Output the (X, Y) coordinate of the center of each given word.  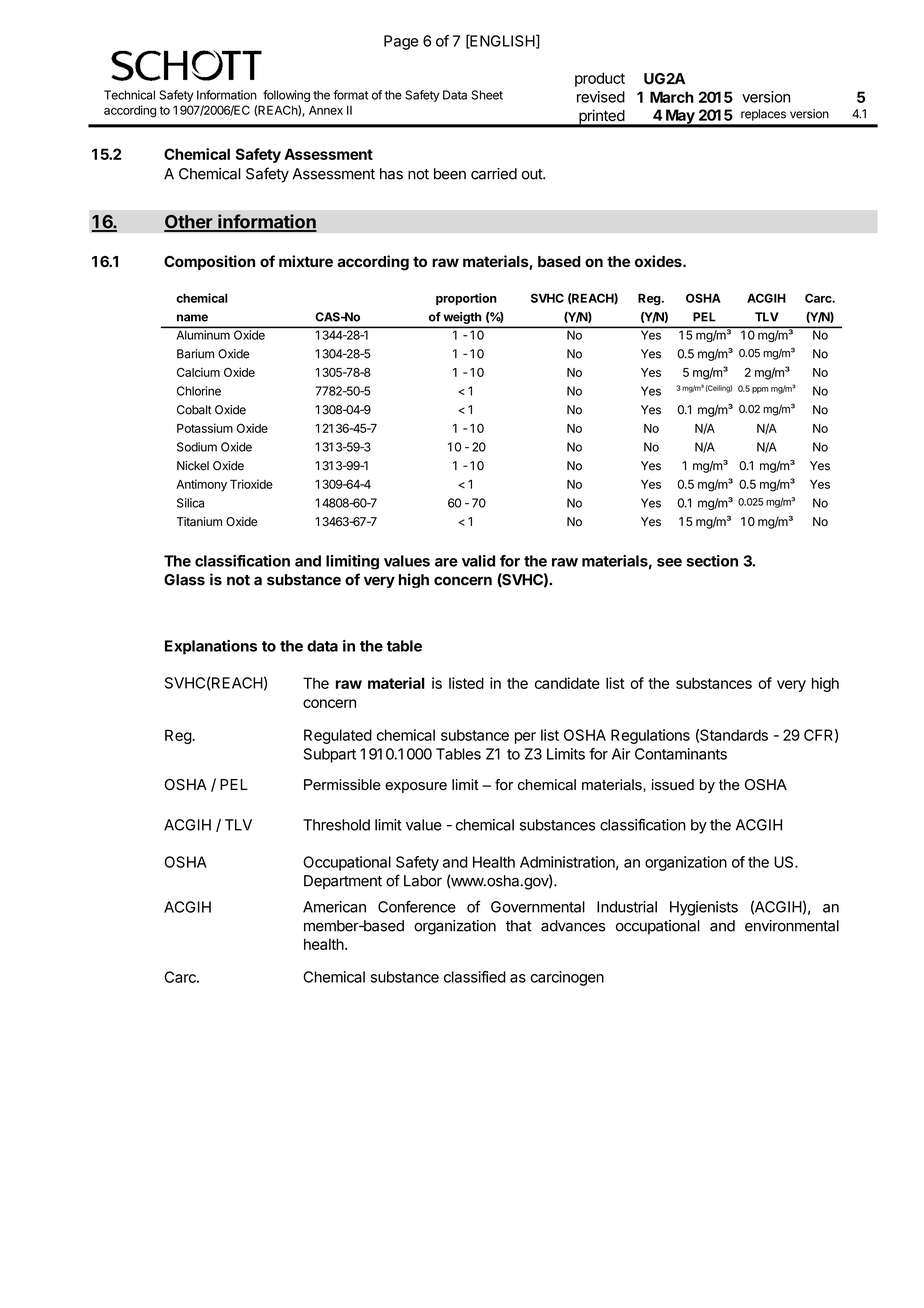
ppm (760, 390)
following (286, 96)
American (334, 907)
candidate (567, 683)
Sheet (487, 95)
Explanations (211, 647)
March (672, 97)
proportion (466, 299)
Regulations (650, 736)
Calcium (198, 372)
